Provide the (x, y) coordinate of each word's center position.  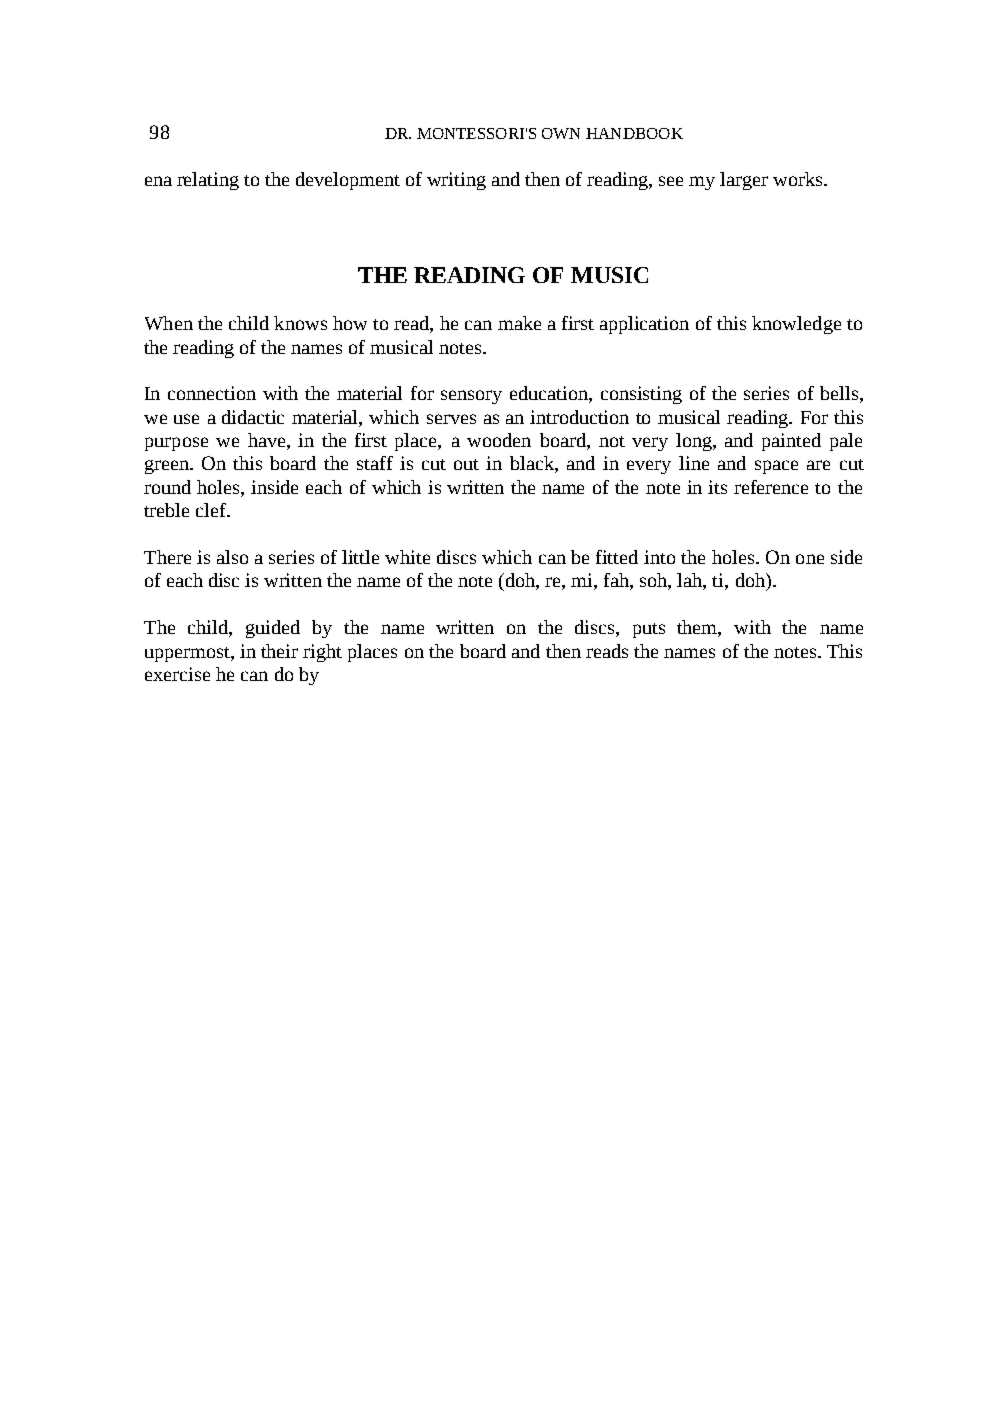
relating (208, 181)
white (407, 557)
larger (744, 181)
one (810, 559)
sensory (471, 397)
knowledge (796, 325)
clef (212, 510)
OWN (561, 133)
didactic (253, 417)
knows (300, 323)
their (279, 651)
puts (649, 630)
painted (791, 442)
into (659, 557)
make (519, 323)
